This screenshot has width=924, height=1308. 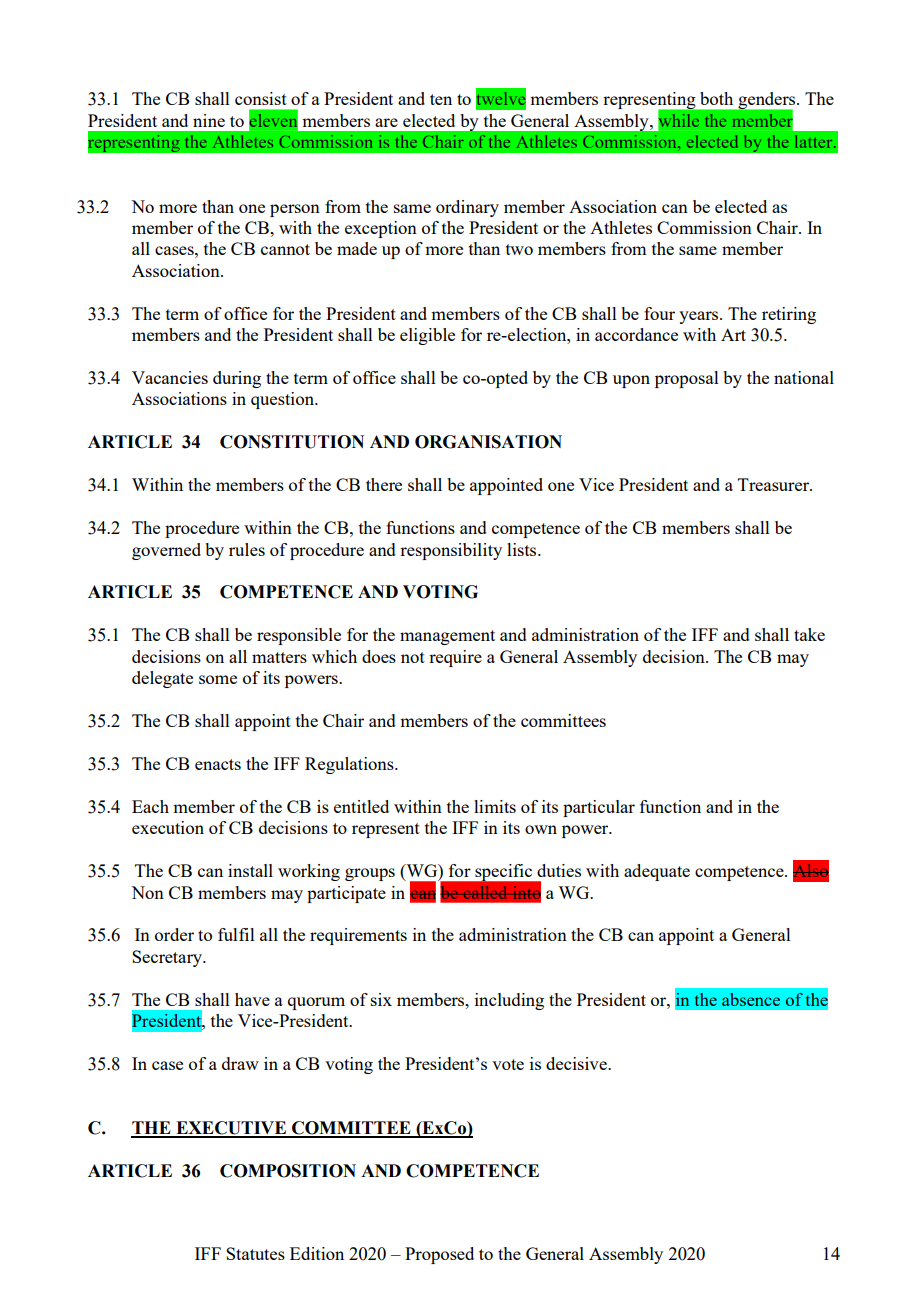 What do you see at coordinates (716, 98) in the screenshot?
I see `both` at bounding box center [716, 98].
